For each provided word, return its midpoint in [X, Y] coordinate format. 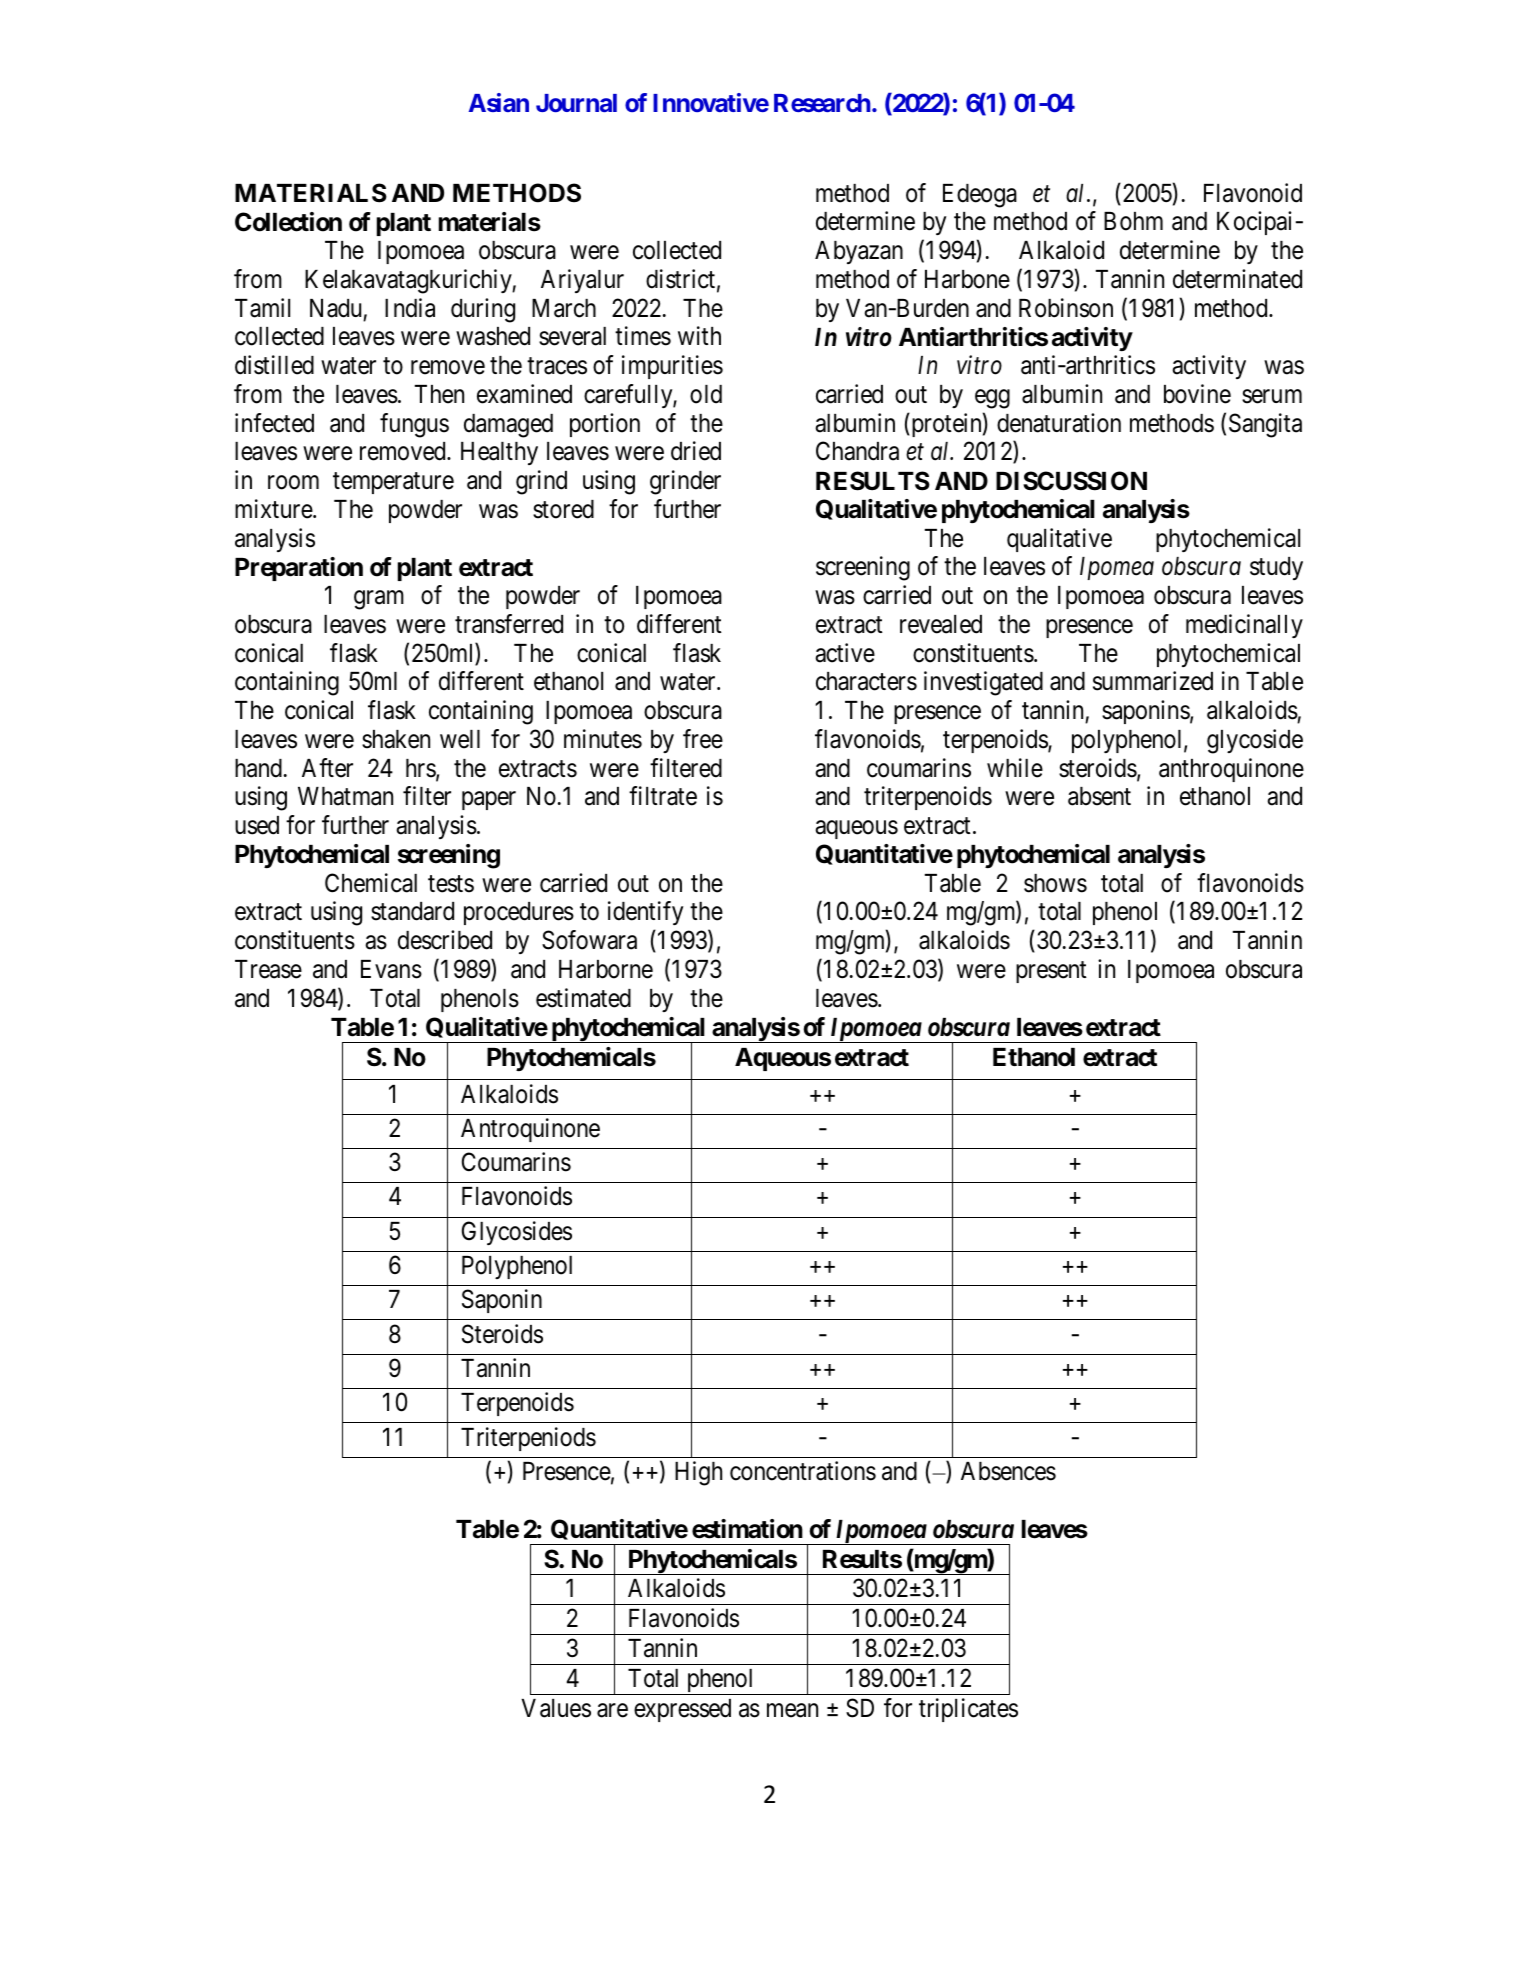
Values [556, 1708]
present [1051, 972]
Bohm [1133, 221]
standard [412, 911]
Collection [288, 222]
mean [792, 1711]
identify [645, 913]
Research [822, 103]
